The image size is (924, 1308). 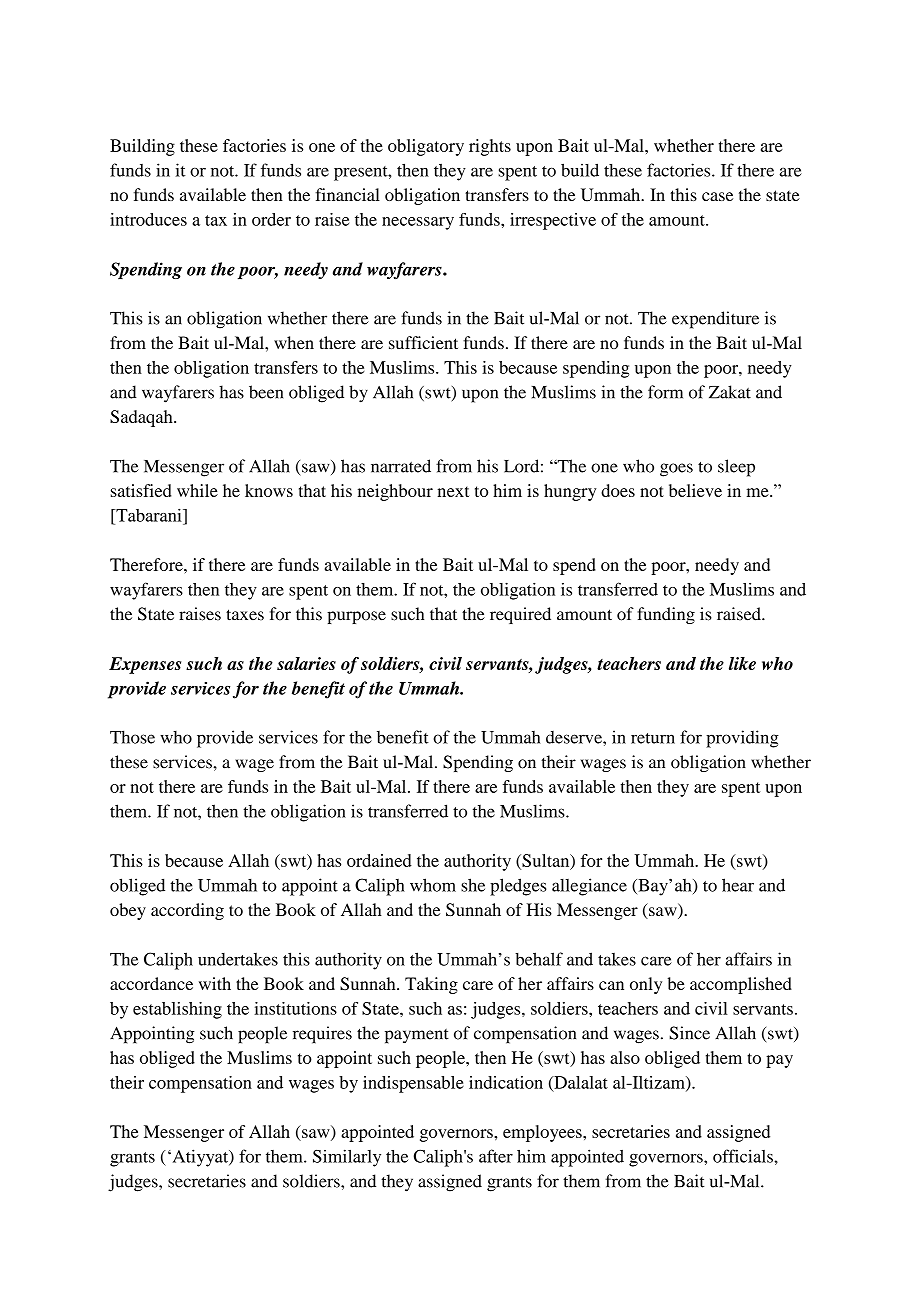 I want to click on case, so click(x=717, y=196).
